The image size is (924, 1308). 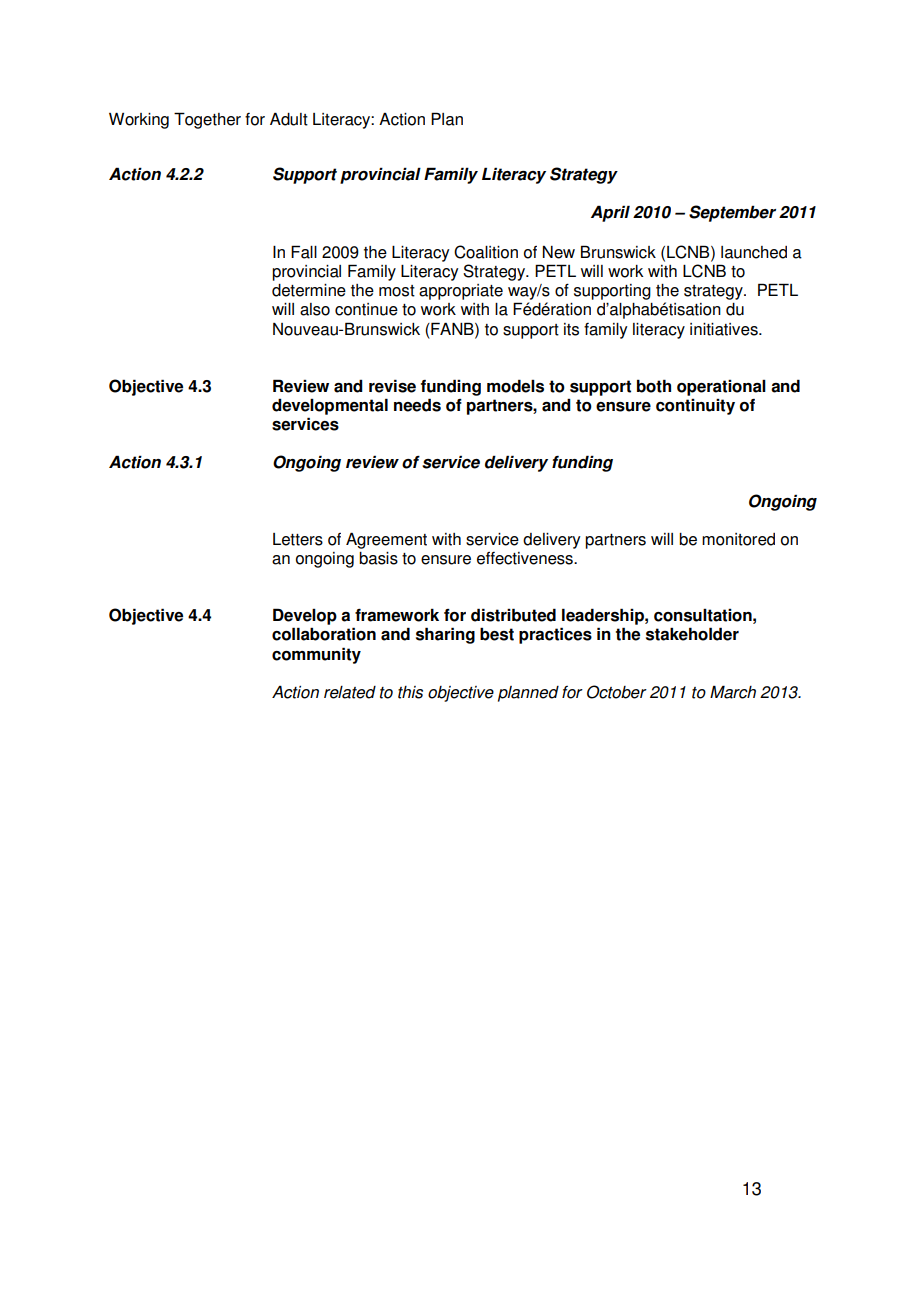 What do you see at coordinates (315, 309) in the document?
I see `also` at bounding box center [315, 309].
